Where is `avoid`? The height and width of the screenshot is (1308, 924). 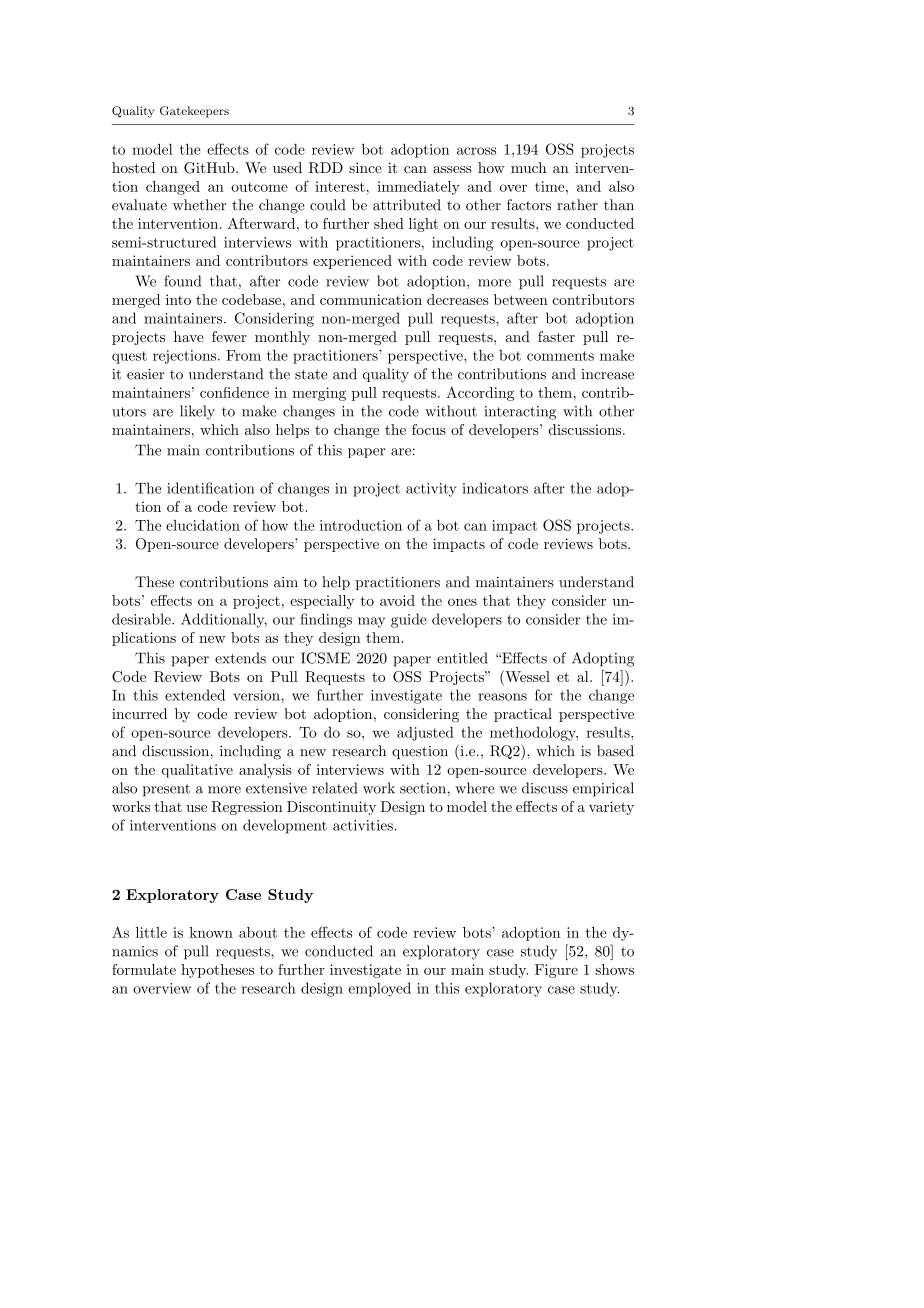
avoid is located at coordinates (397, 600).
